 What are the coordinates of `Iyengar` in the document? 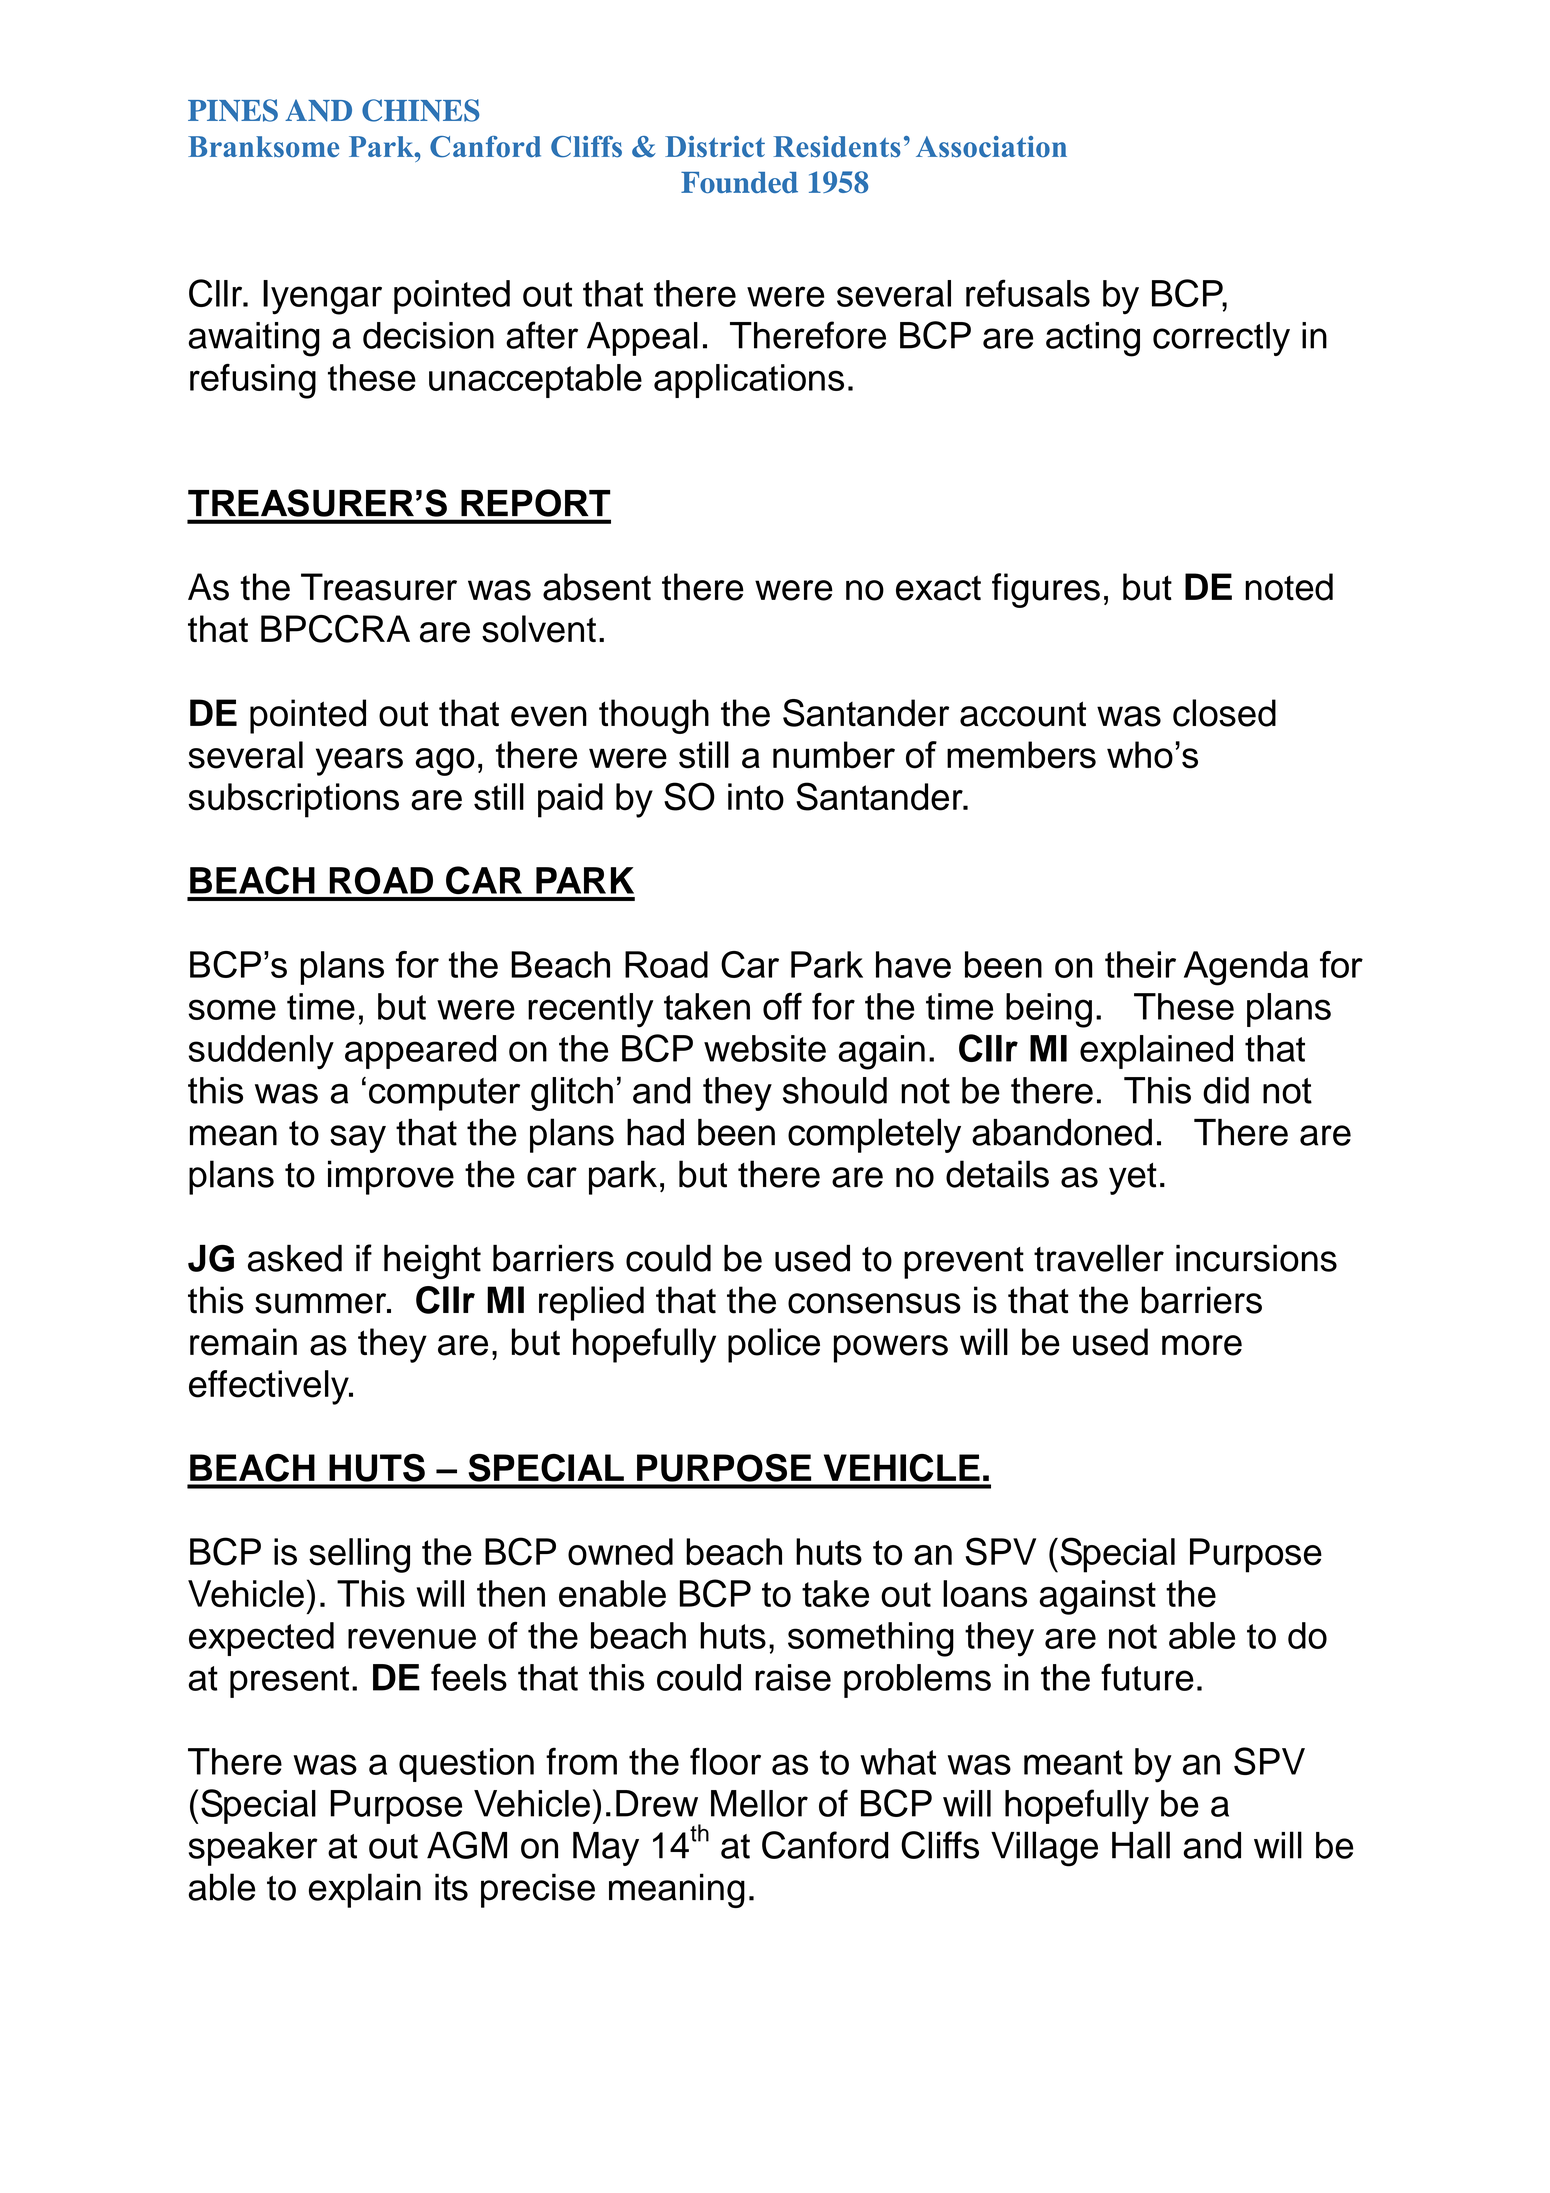 It's located at (322, 297).
